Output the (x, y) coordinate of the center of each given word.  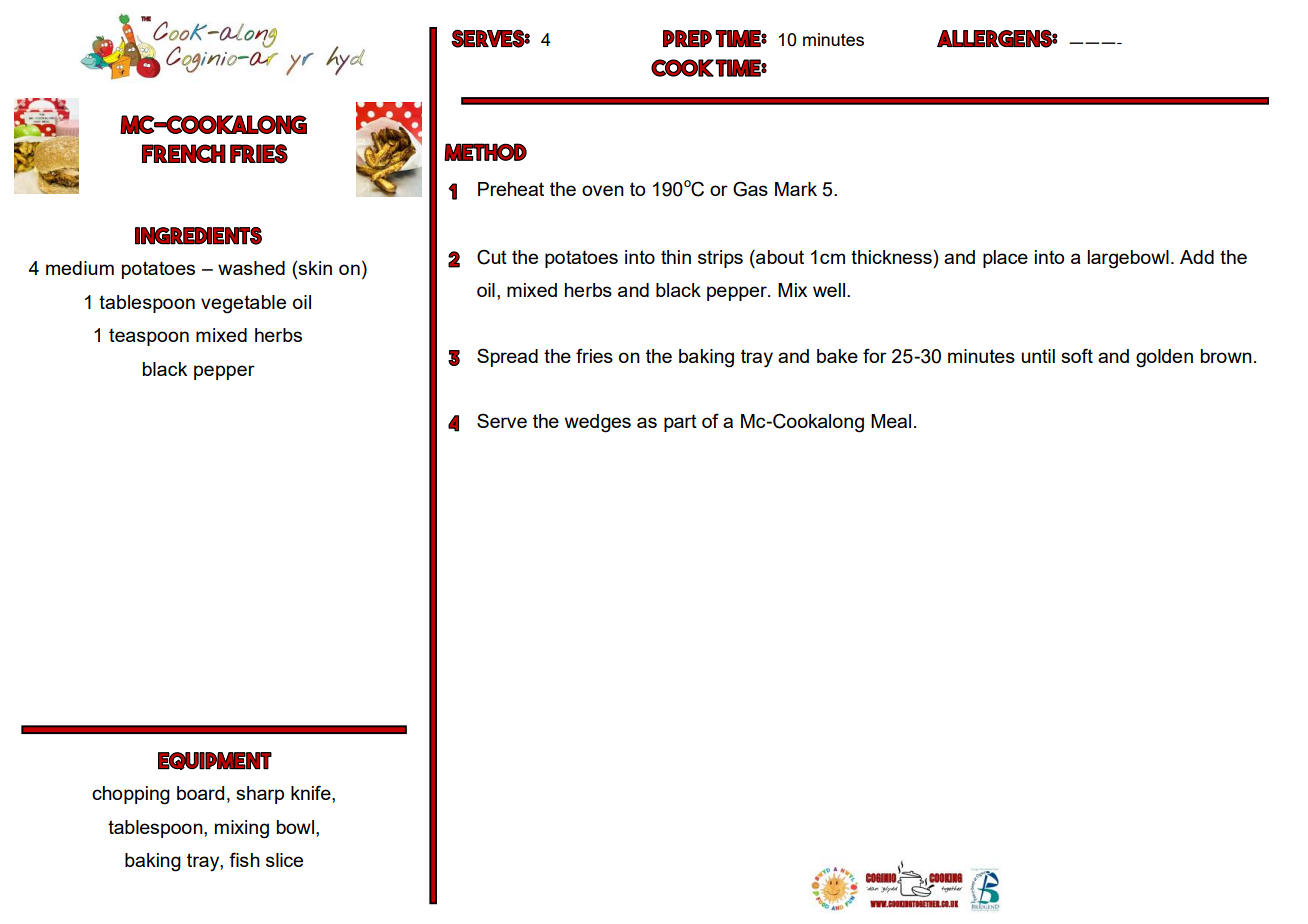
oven (603, 190)
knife (312, 794)
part (680, 423)
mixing (242, 829)
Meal (891, 421)
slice (284, 860)
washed (251, 268)
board (200, 793)
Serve (502, 420)
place (1005, 259)
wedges (598, 423)
